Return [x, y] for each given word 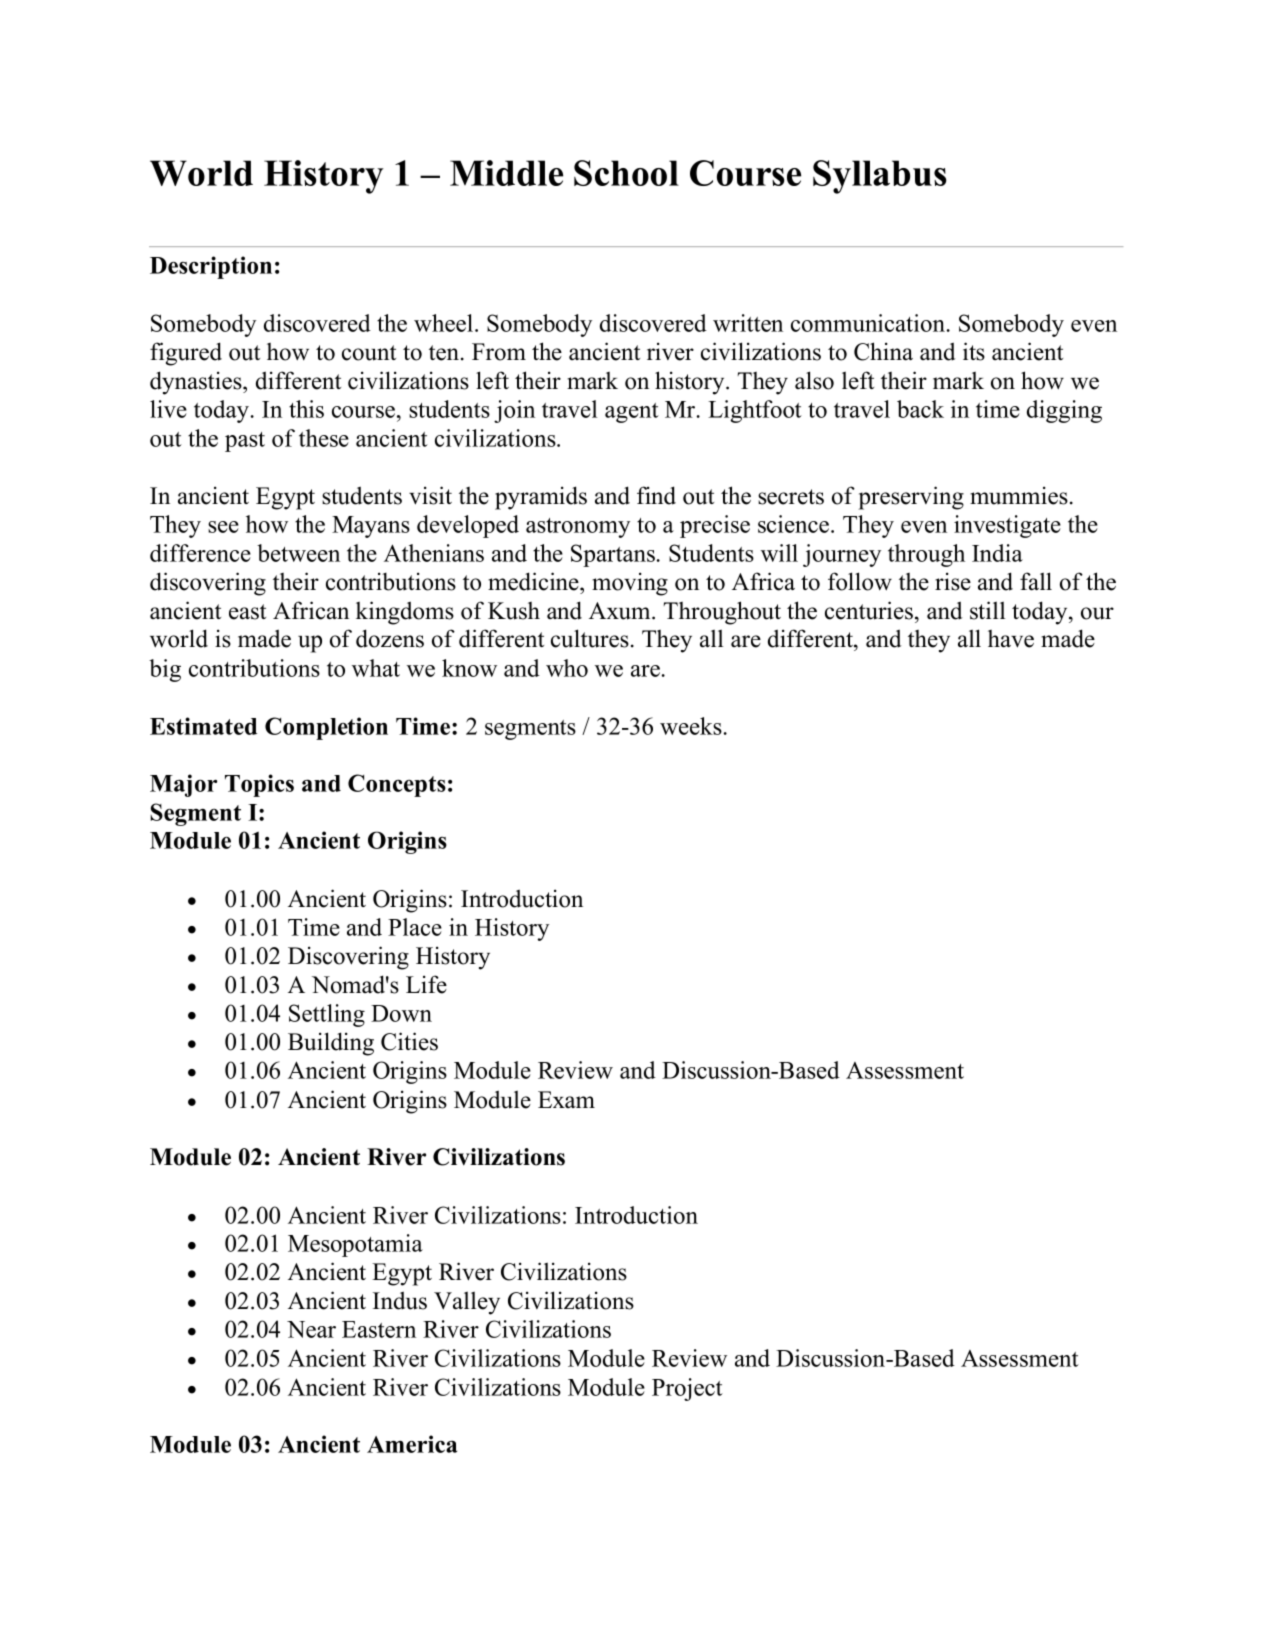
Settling [327, 1015]
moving [630, 584]
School [626, 173]
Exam [566, 1099]
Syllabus [880, 177]
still [987, 610]
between [298, 553]
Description [211, 267]
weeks [691, 726]
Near [311, 1329]
